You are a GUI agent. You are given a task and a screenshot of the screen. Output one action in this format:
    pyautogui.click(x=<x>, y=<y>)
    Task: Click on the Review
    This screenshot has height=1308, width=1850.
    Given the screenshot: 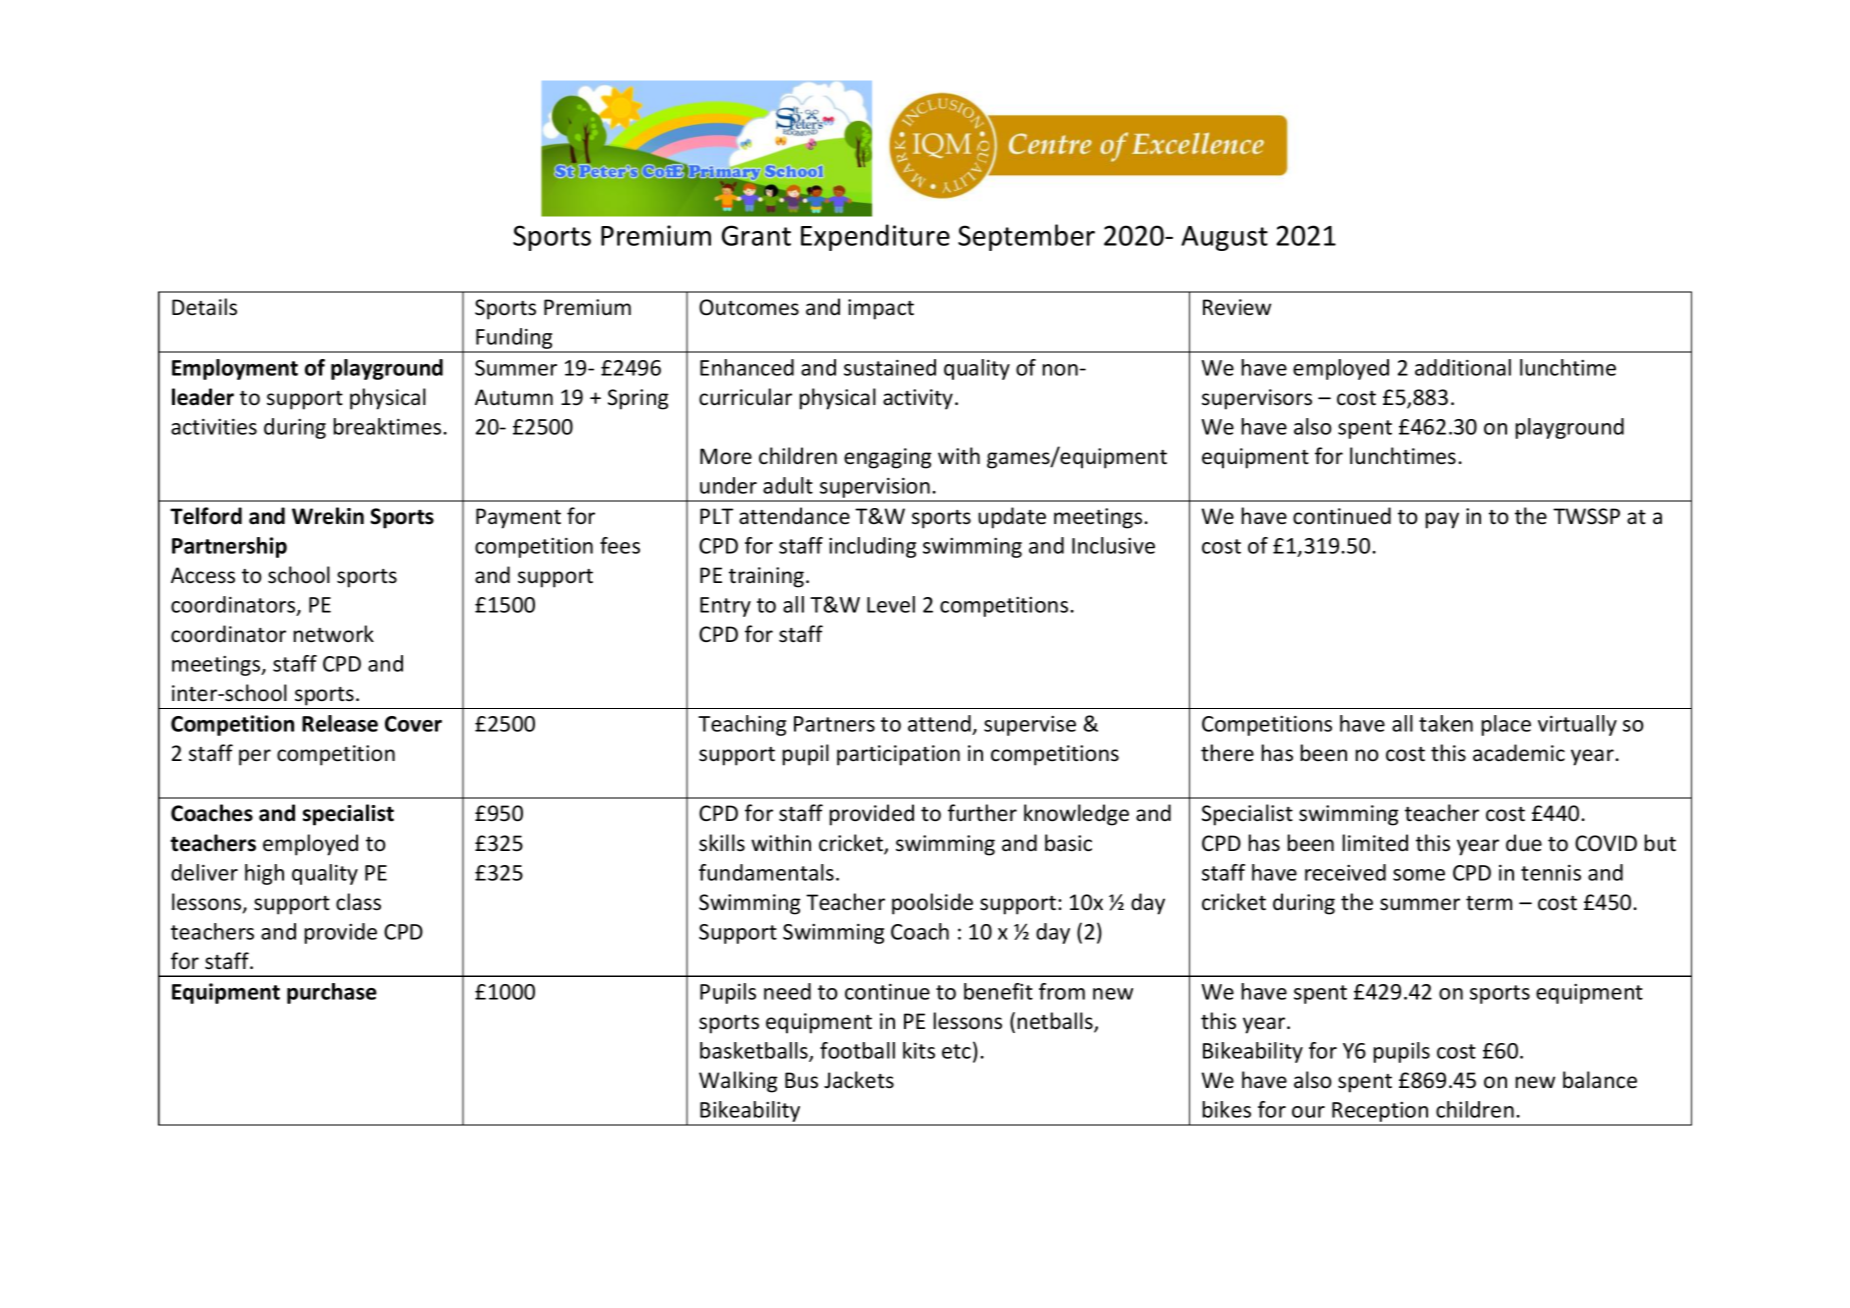 What is the action you would take?
    pyautogui.click(x=1237, y=307)
